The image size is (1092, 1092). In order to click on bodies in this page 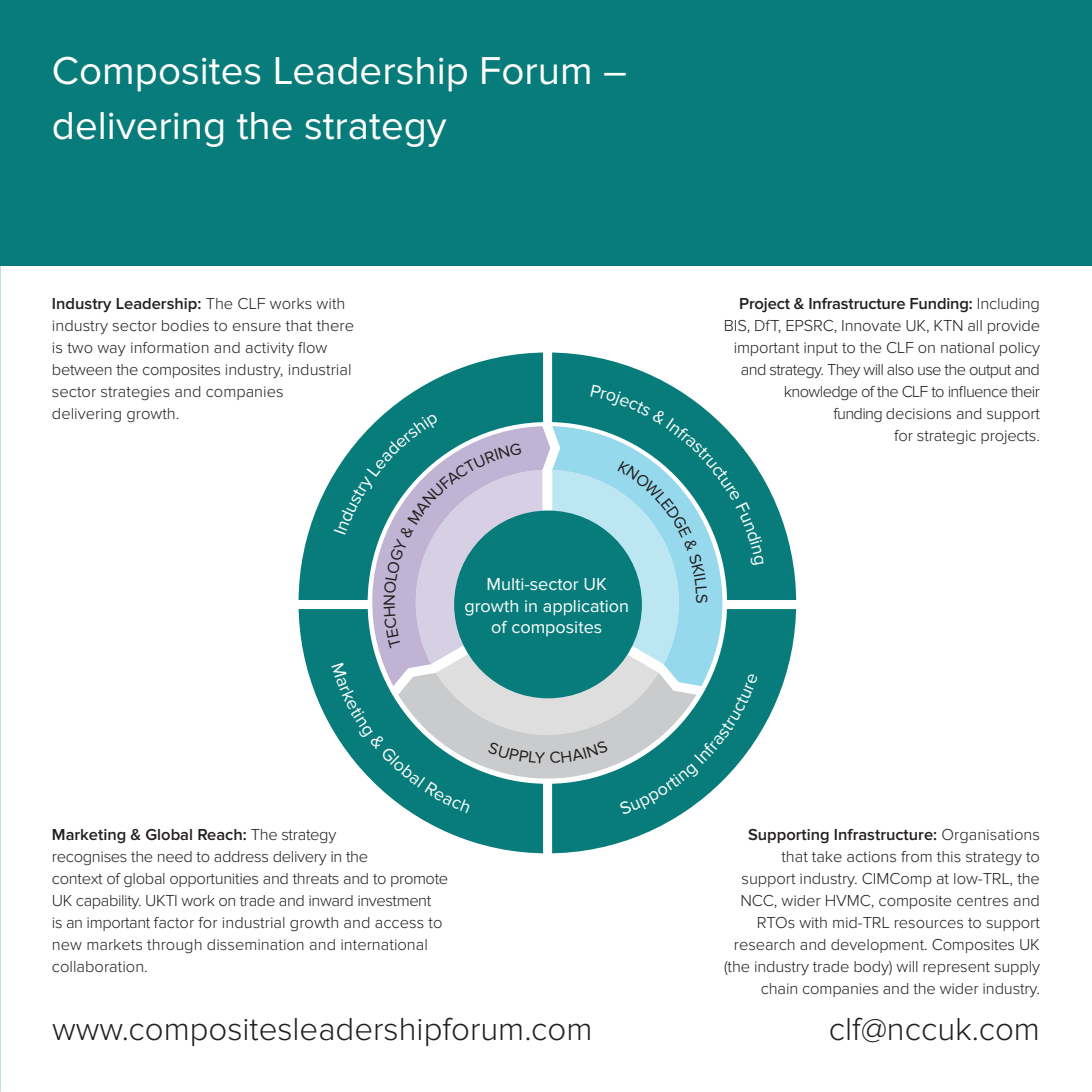, I will do `click(185, 325)`.
